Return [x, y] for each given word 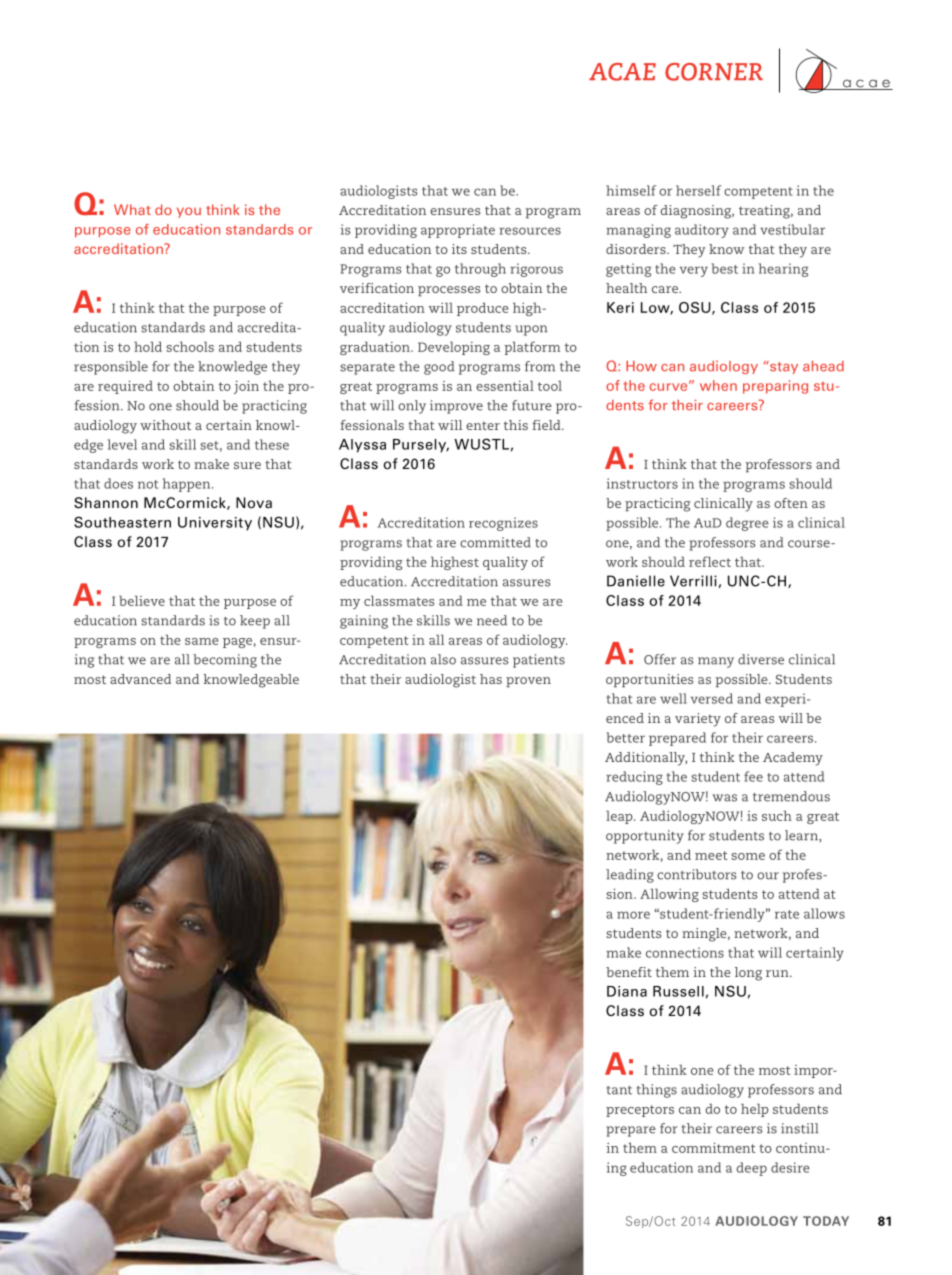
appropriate [458, 231]
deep [751, 1169]
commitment [714, 1147]
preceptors [640, 1111]
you [189, 212]
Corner [714, 72]
